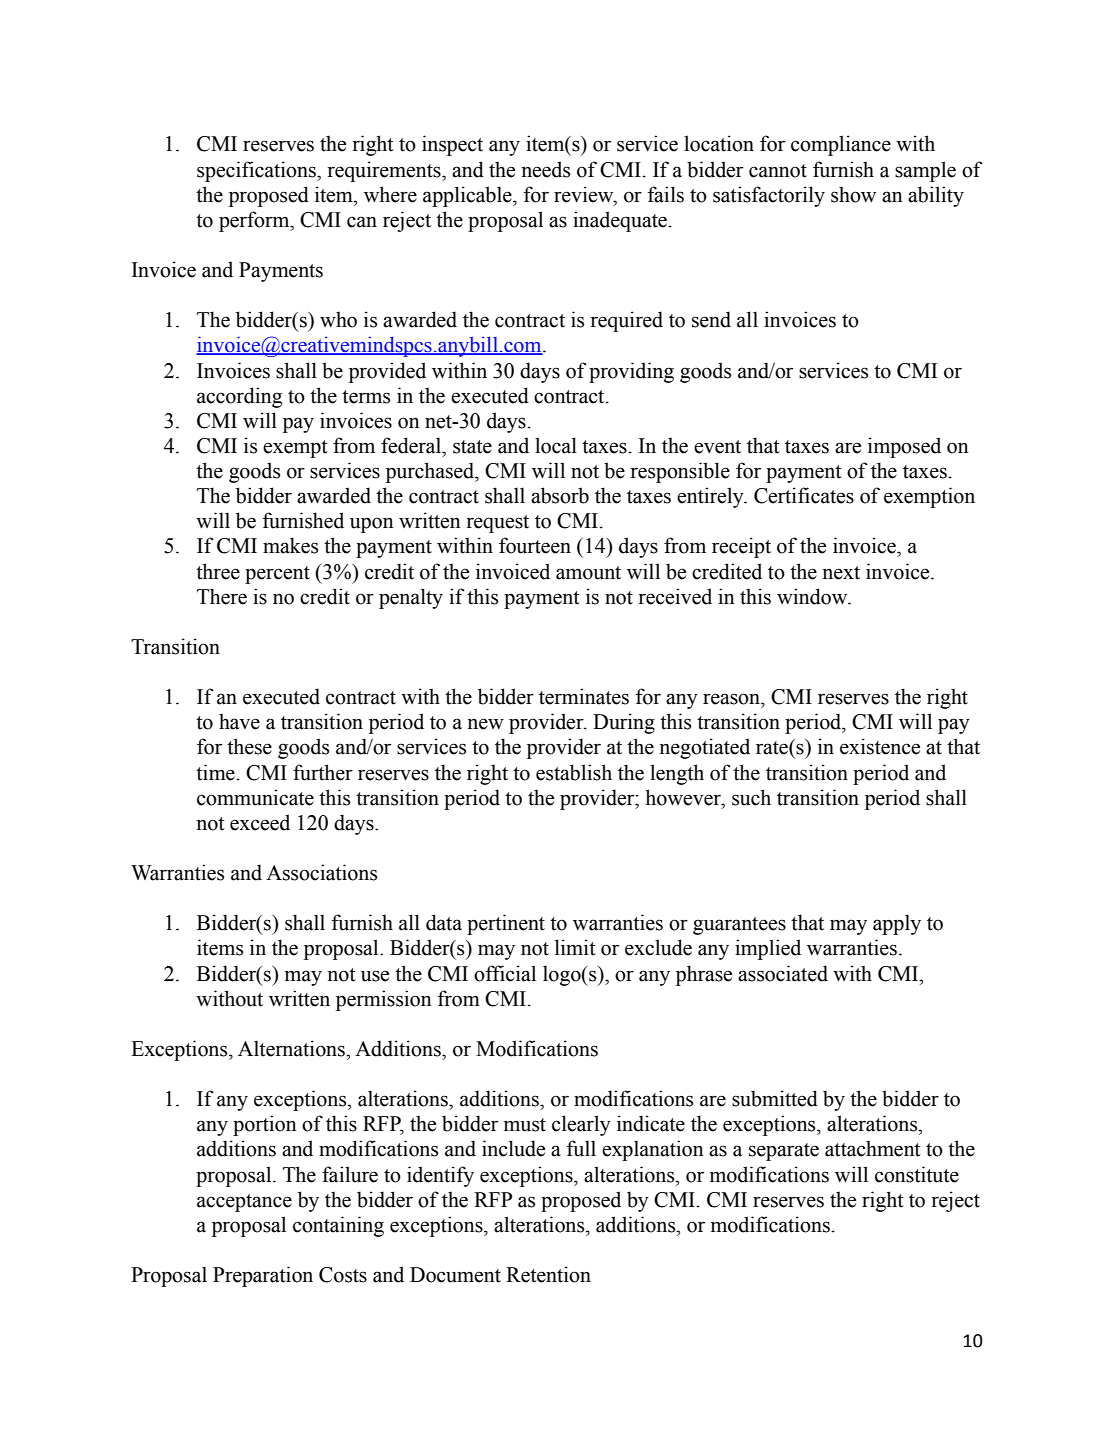  I want to click on local, so click(556, 445).
